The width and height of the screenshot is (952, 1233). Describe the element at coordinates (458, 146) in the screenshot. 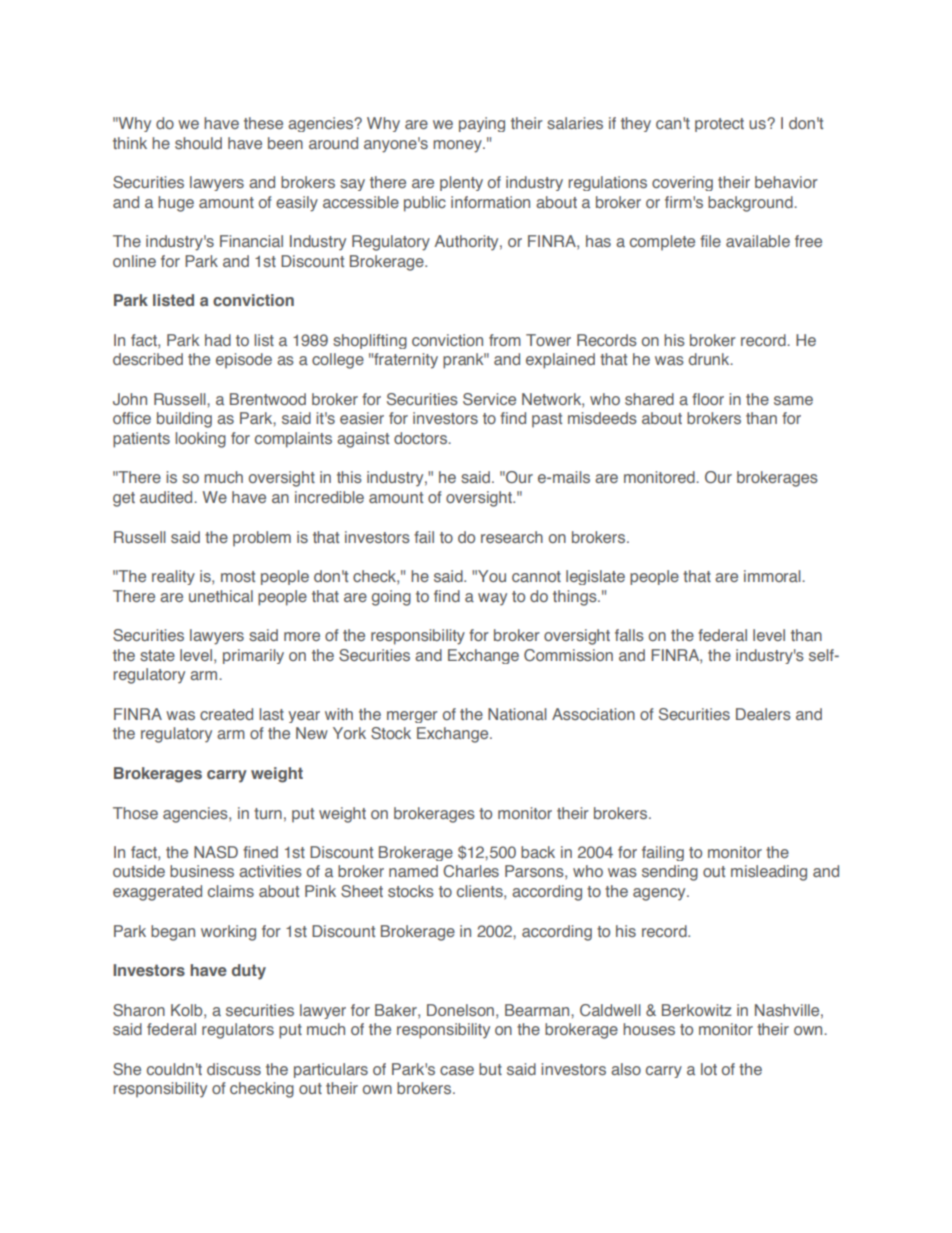

I see `money` at that location.
